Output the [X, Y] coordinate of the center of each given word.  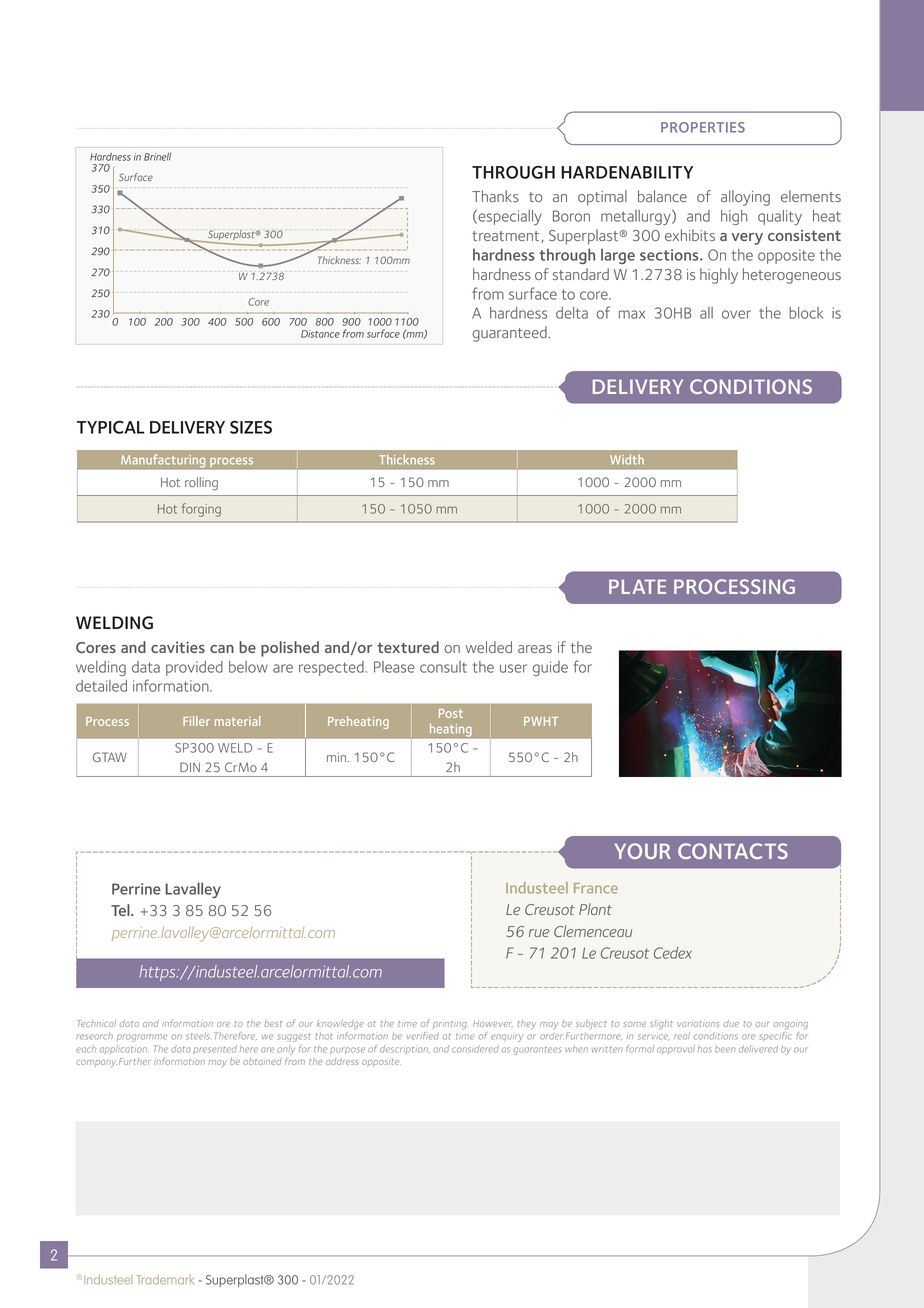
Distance [320, 334]
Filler [196, 721]
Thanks [495, 196]
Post [451, 713]
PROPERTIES [703, 127]
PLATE [637, 586]
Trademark [165, 1280]
